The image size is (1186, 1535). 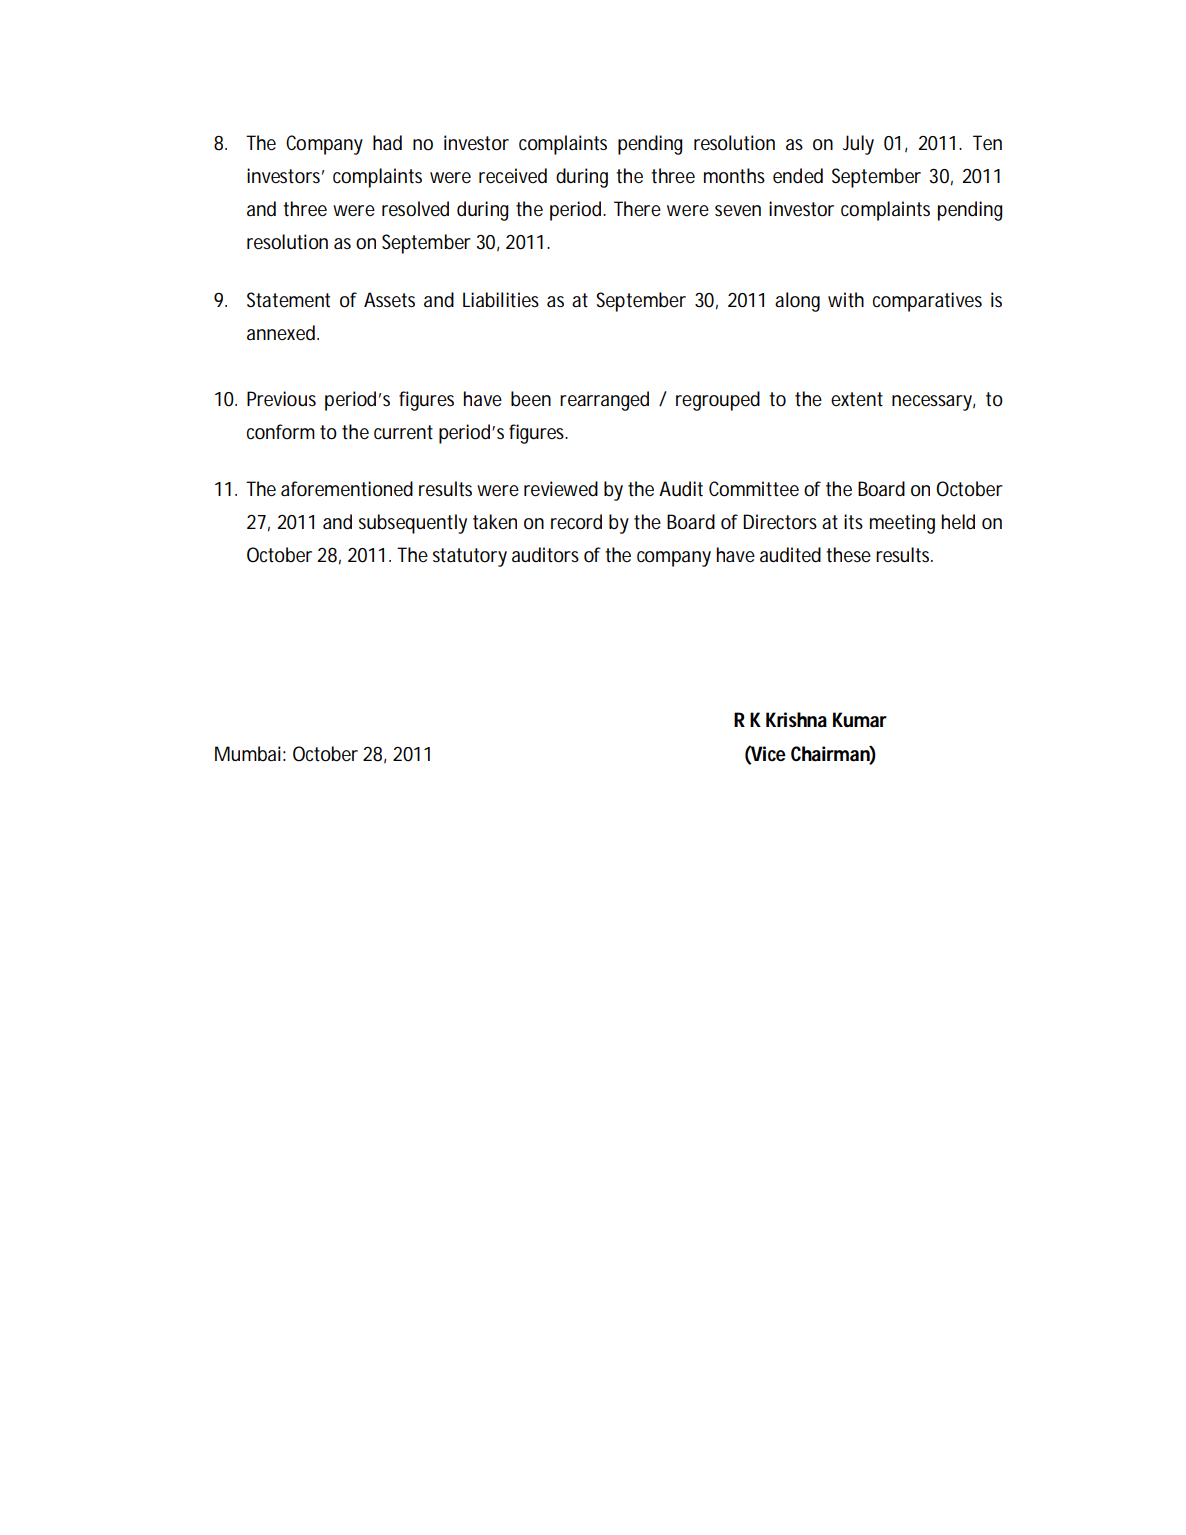 I want to click on rearranged, so click(x=604, y=401).
